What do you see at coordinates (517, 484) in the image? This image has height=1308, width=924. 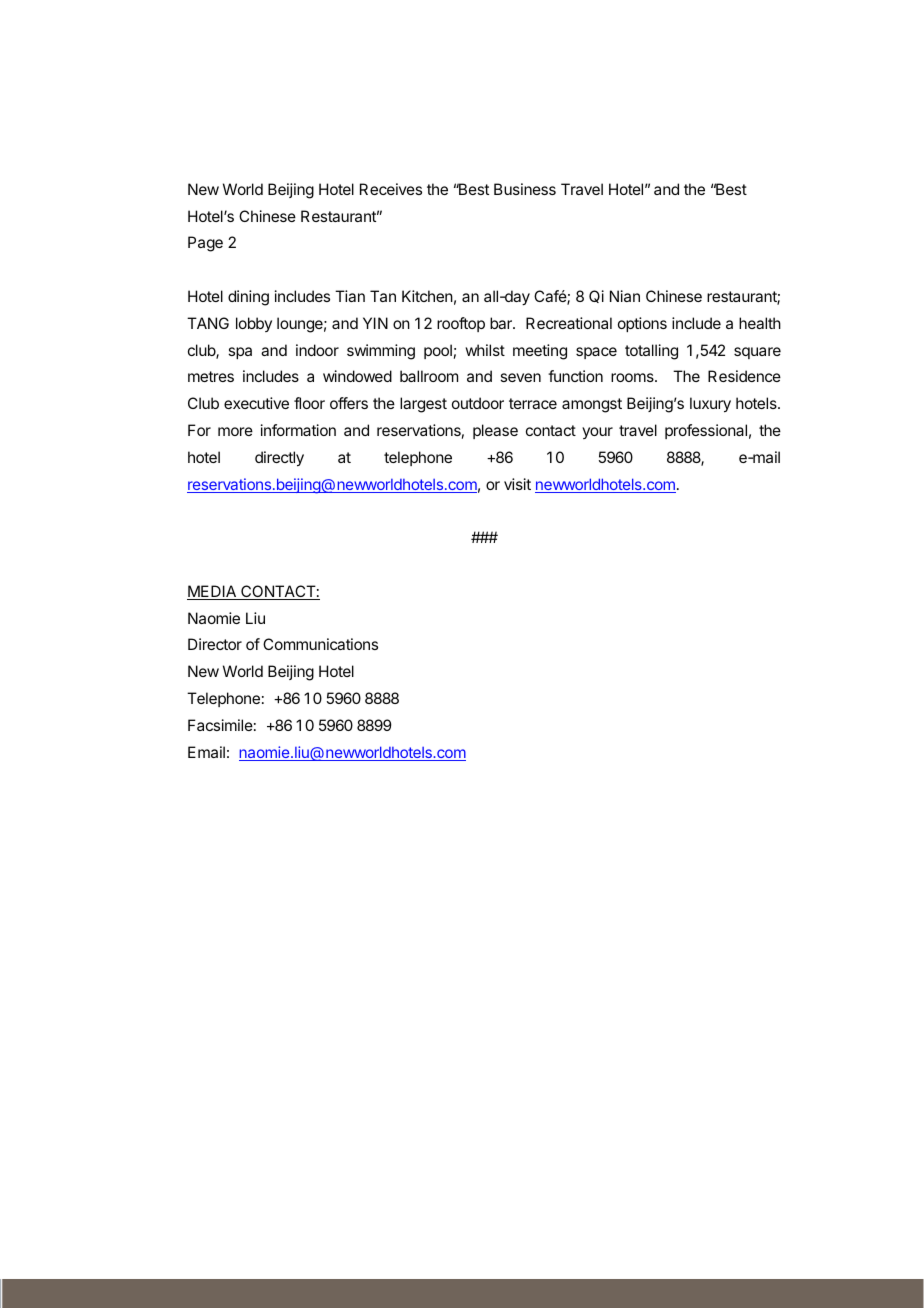 I see `visit` at bounding box center [517, 484].
